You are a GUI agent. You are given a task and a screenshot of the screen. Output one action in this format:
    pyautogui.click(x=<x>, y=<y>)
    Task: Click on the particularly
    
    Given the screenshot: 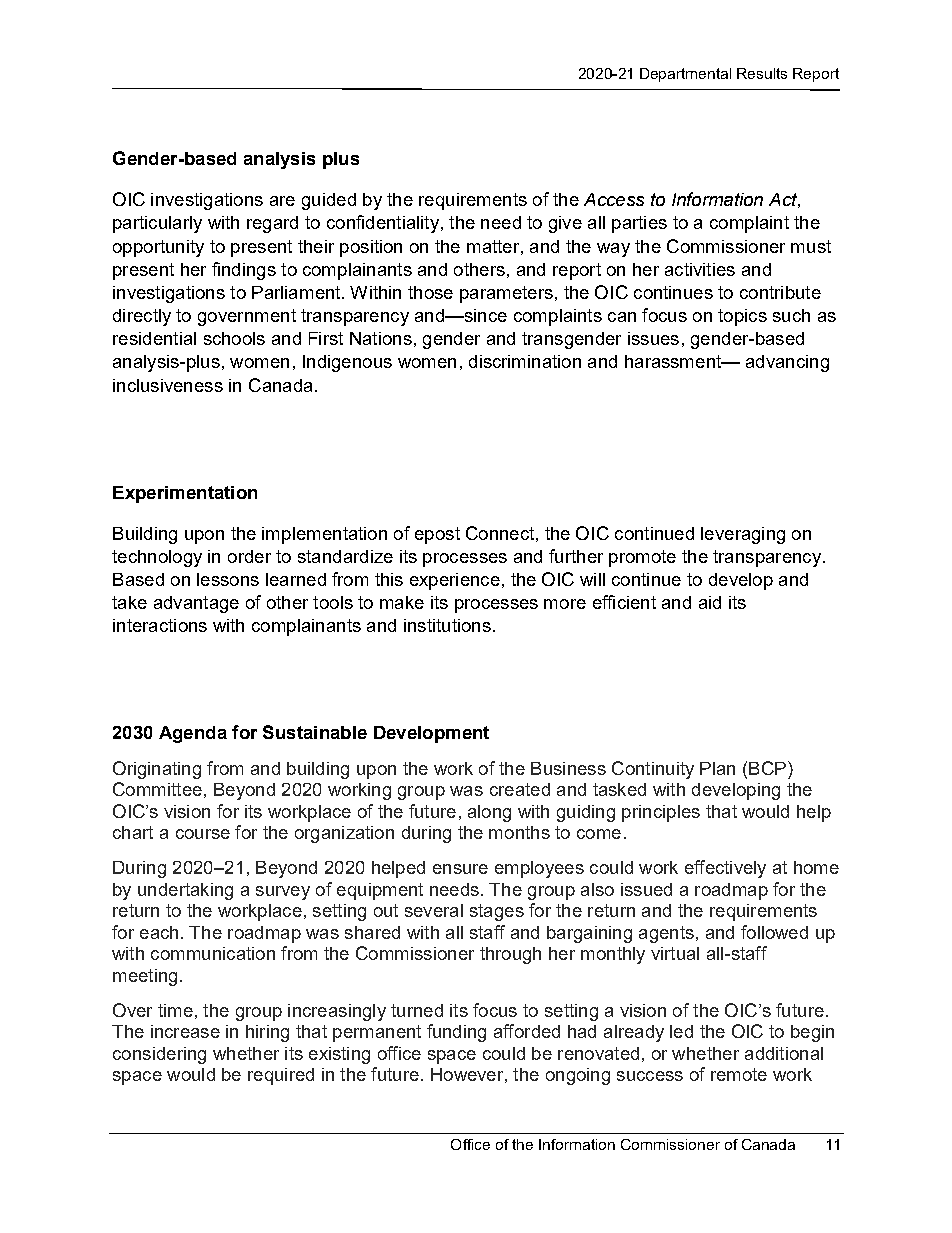 What is the action you would take?
    pyautogui.click(x=157, y=224)
